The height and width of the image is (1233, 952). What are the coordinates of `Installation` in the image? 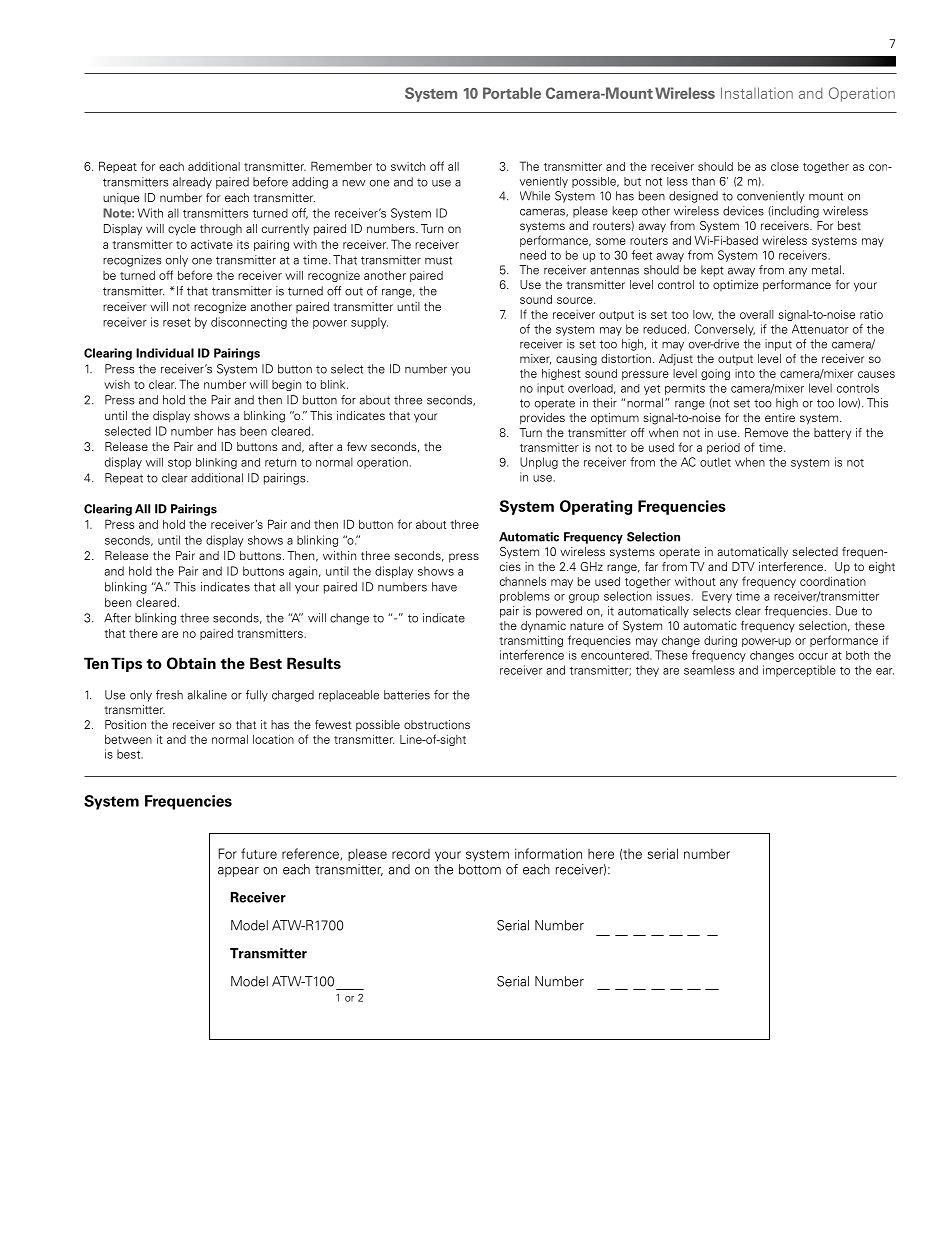 It's located at (757, 93).
